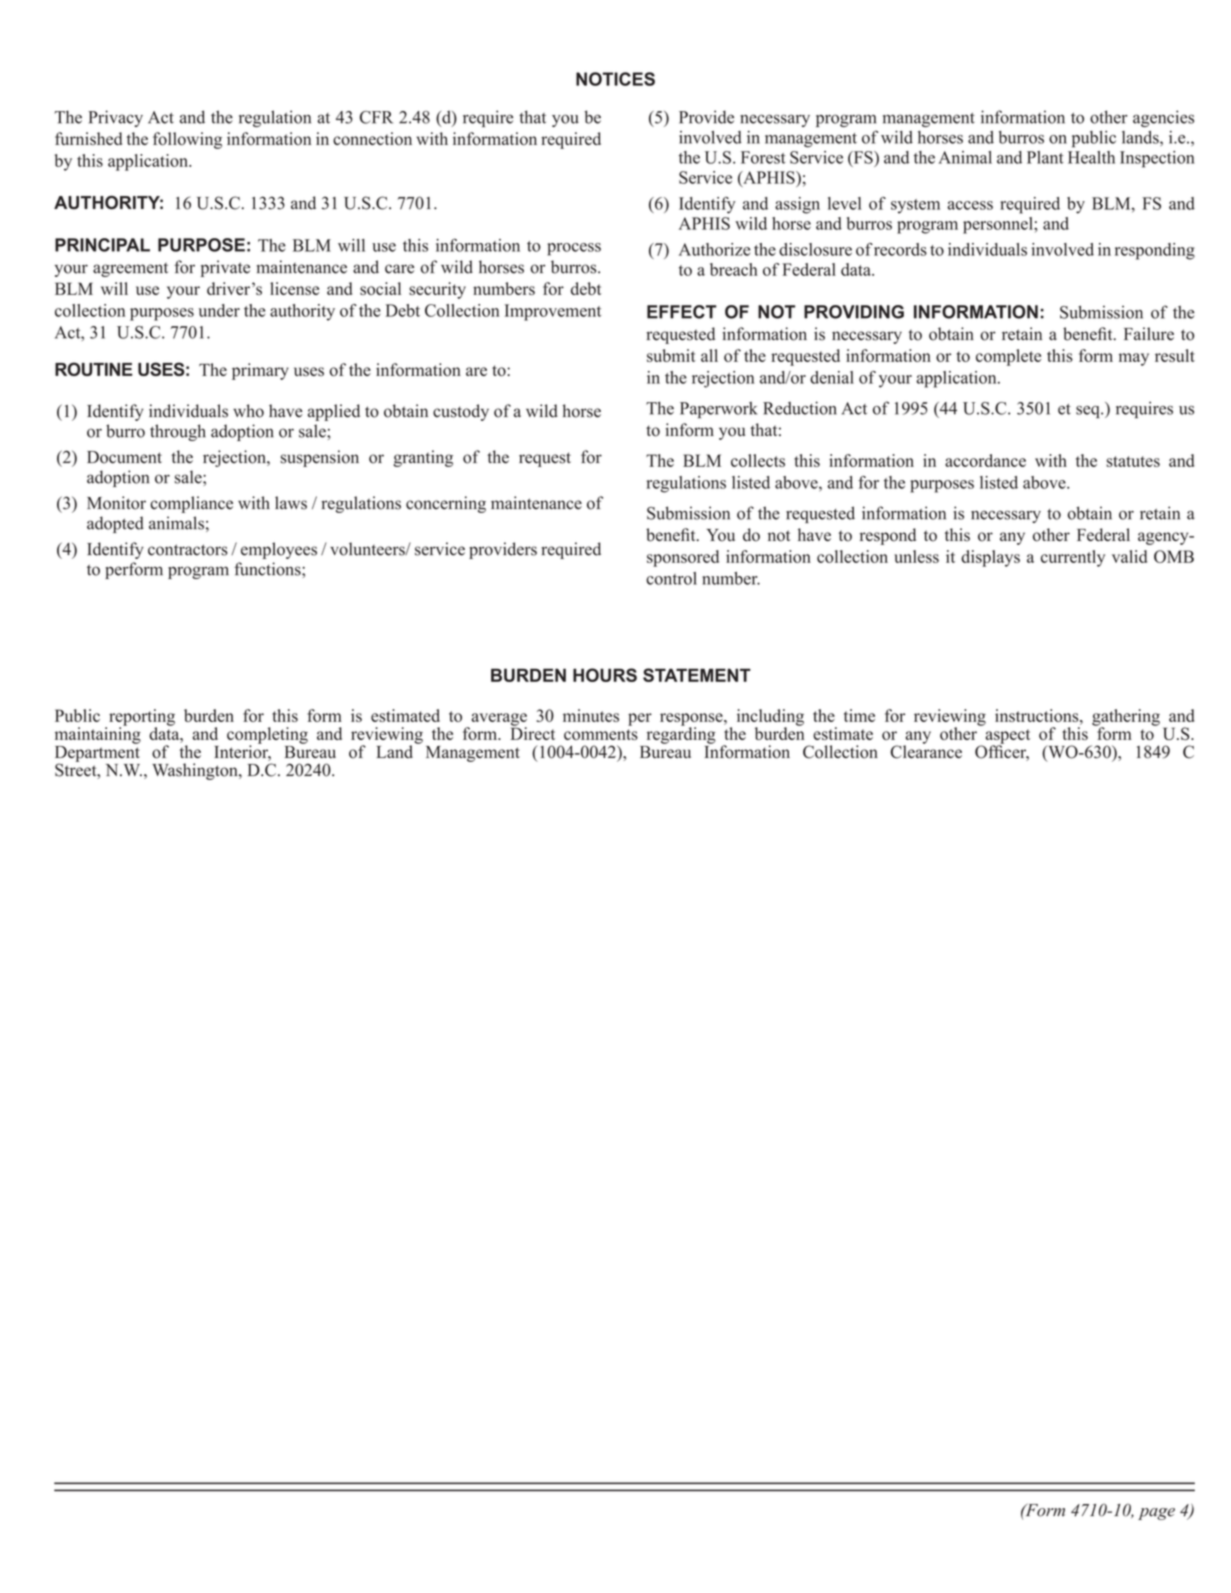 This screenshot has width=1231, height=1593. Describe the element at coordinates (1045, 157) in the screenshot. I see `Plant` at that location.
